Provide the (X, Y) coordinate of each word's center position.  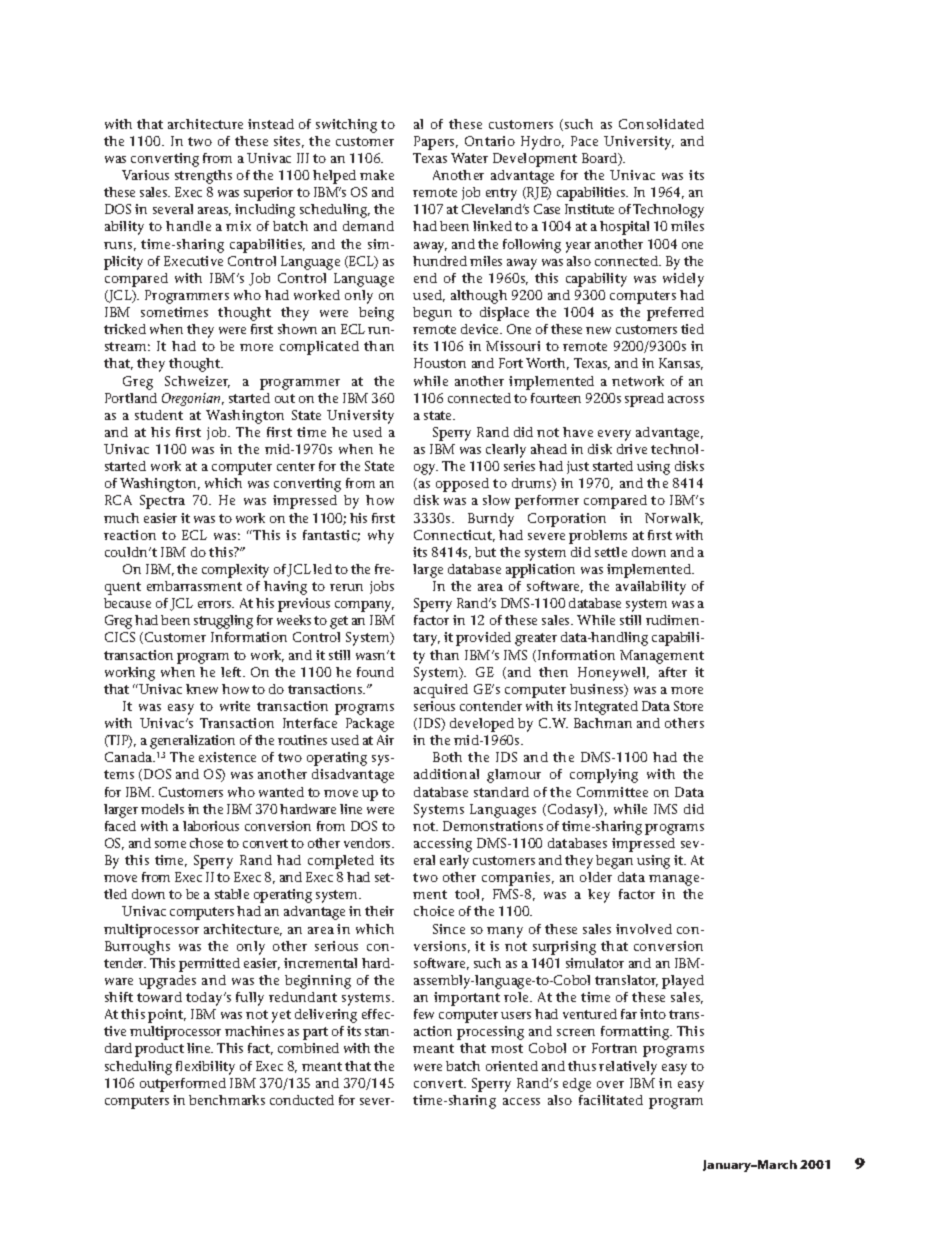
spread (644, 400)
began (614, 862)
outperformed (183, 1085)
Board (601, 159)
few (424, 1014)
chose (206, 843)
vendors (368, 843)
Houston (440, 363)
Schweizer (197, 382)
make (377, 175)
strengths (203, 177)
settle (611, 552)
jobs (382, 587)
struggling (223, 622)
